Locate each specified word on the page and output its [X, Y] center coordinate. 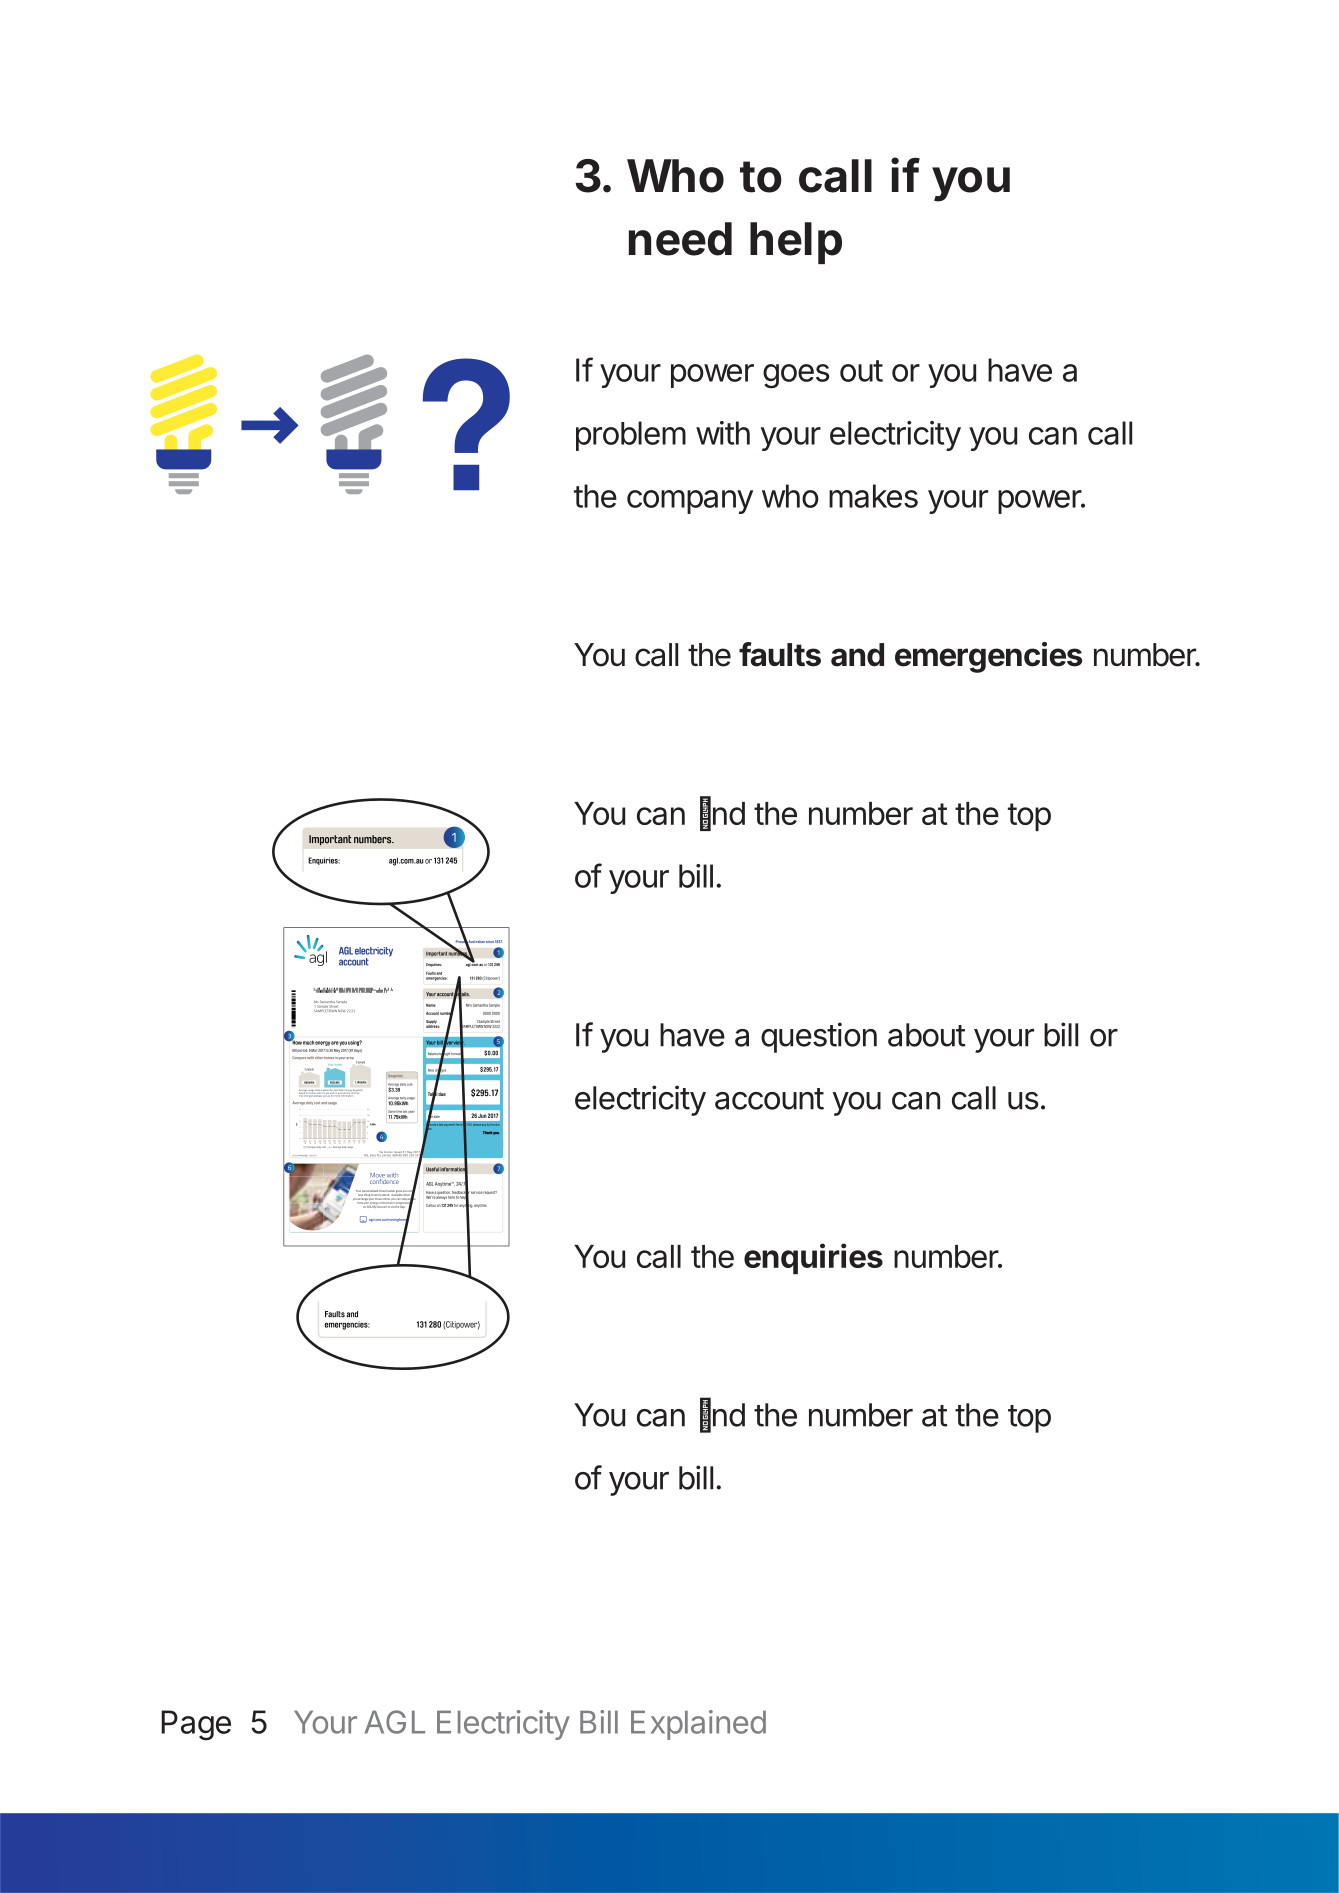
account [769, 1099]
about [927, 1035]
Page [196, 1725]
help [796, 243]
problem [631, 436]
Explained [698, 1725]
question [819, 1037]
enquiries [813, 1258]
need [680, 239]
